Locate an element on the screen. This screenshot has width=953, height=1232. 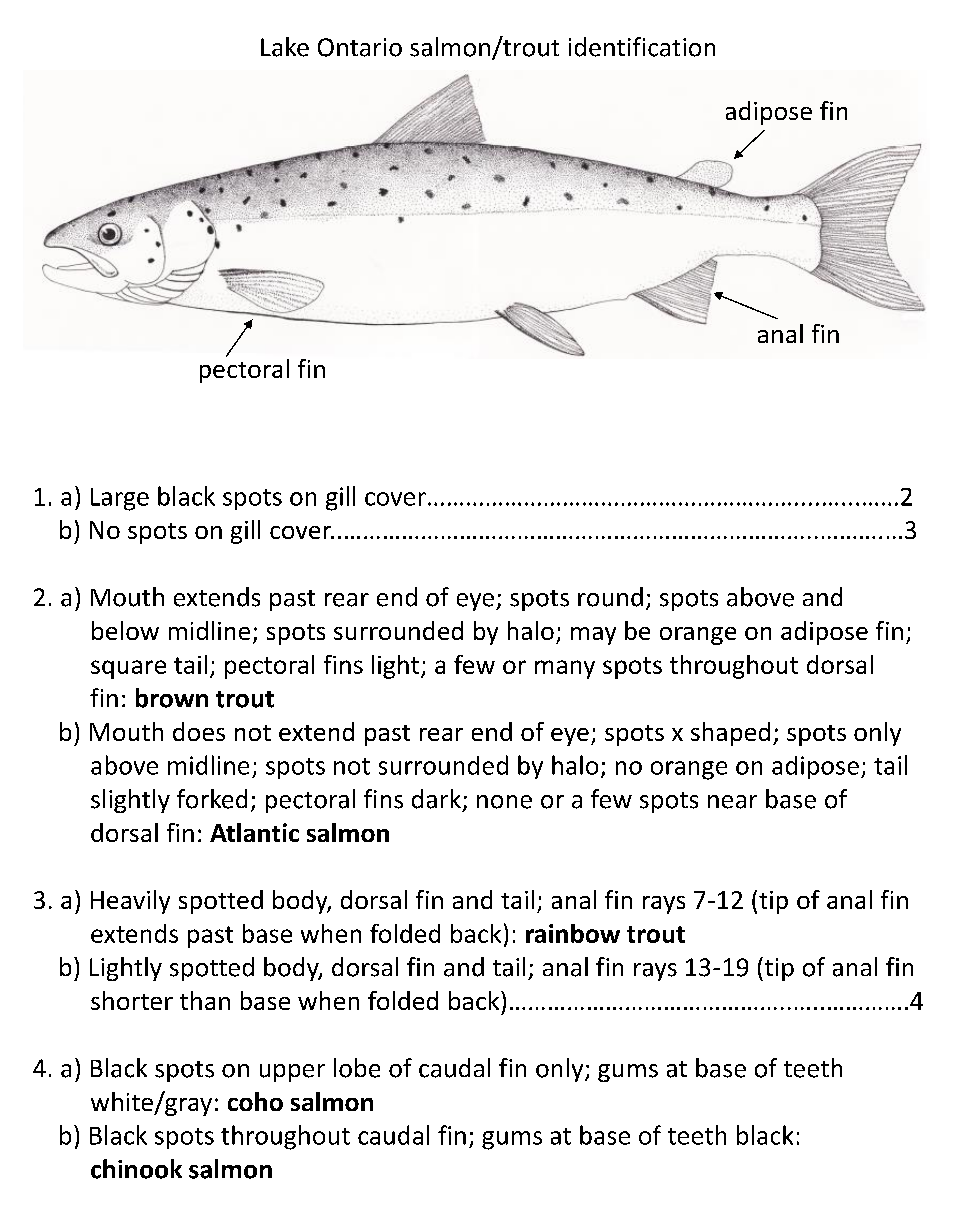
identification is located at coordinates (642, 47).
